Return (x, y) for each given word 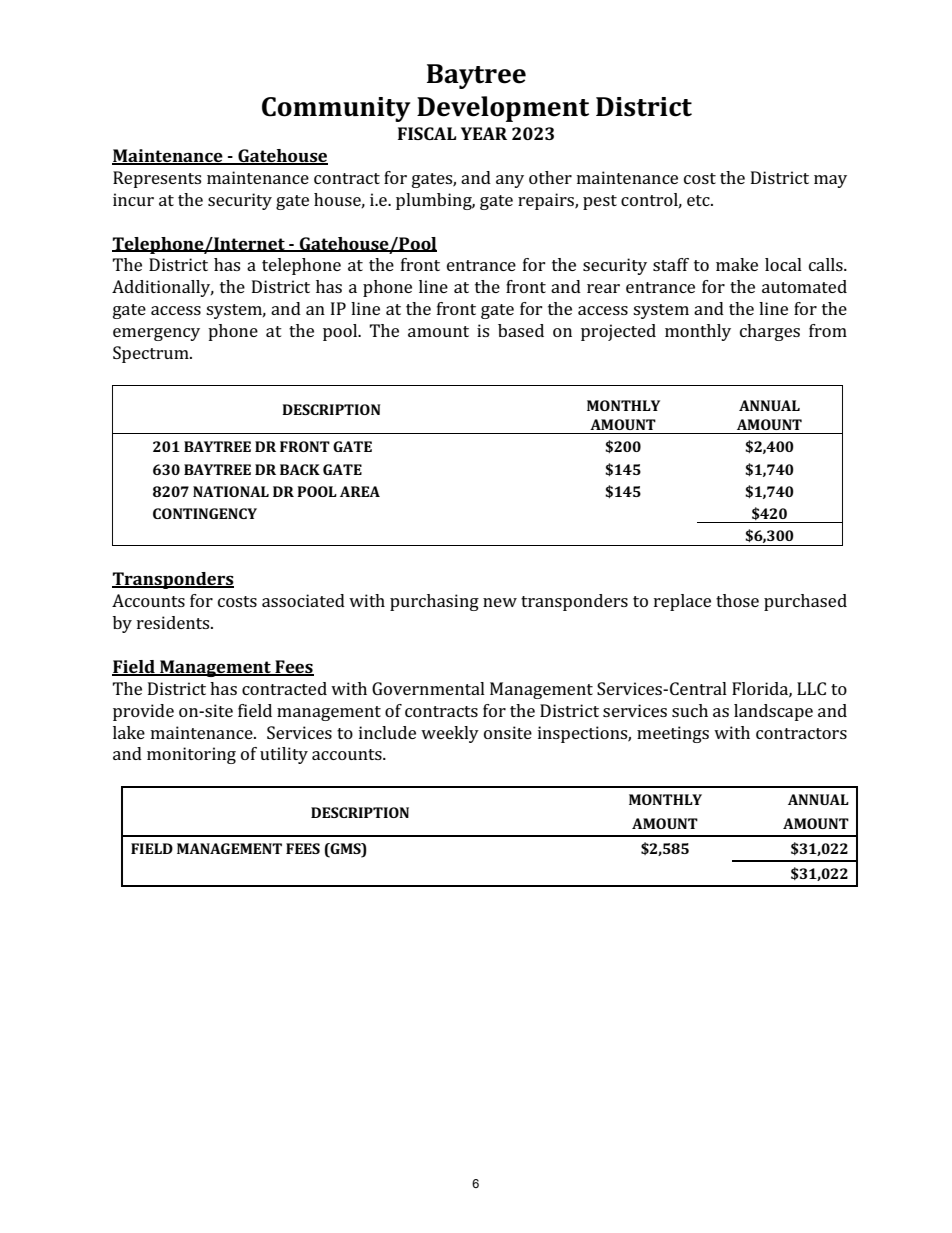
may (830, 181)
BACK (300, 469)
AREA (360, 491)
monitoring (191, 755)
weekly (450, 734)
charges (770, 332)
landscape (773, 712)
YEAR (484, 133)
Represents (157, 179)
